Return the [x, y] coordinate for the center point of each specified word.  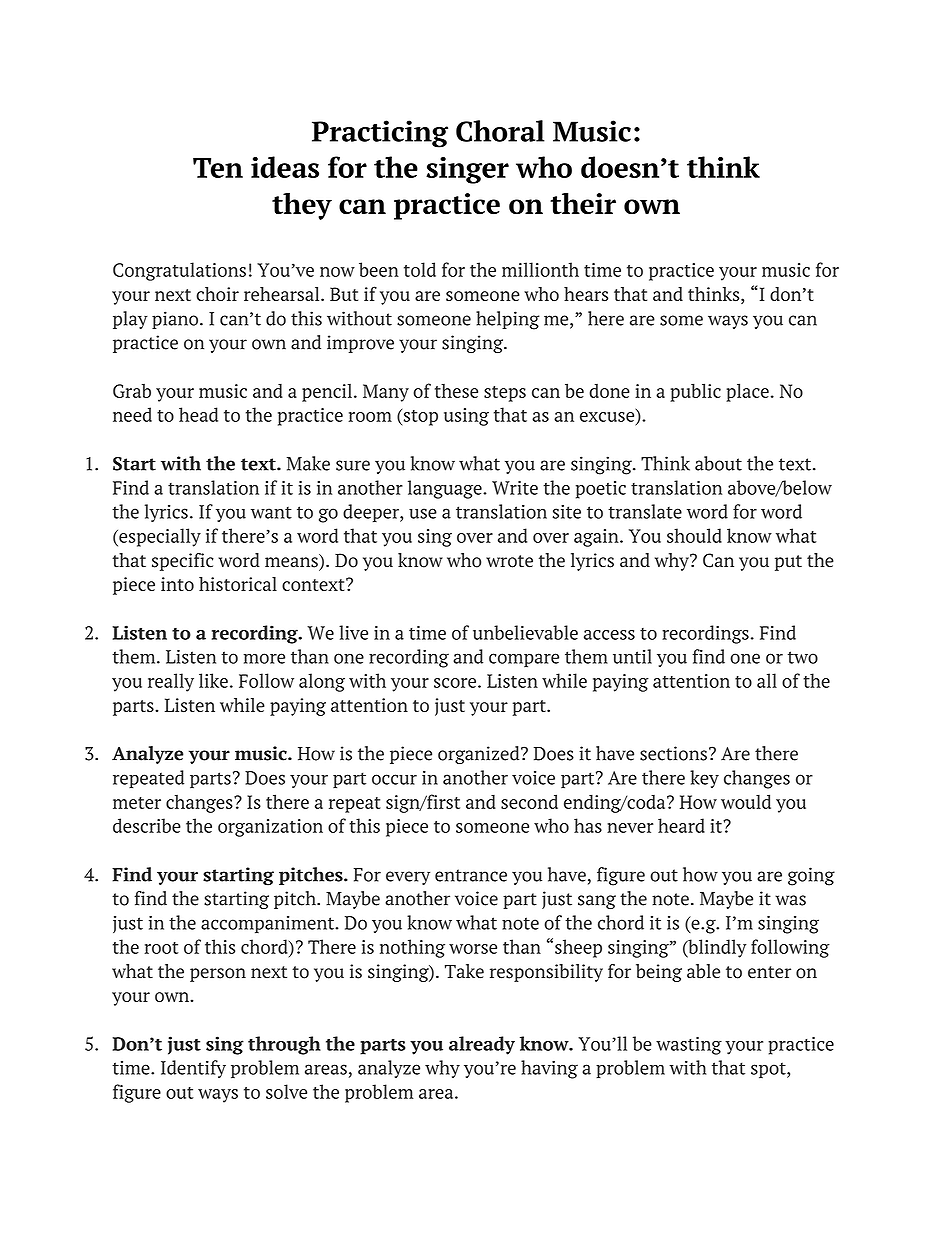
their [583, 203]
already [482, 1045]
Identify [193, 1069]
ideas [285, 167]
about [718, 463]
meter [137, 803]
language [446, 489]
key [704, 779]
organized [480, 755]
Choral [500, 131]
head [198, 414]
